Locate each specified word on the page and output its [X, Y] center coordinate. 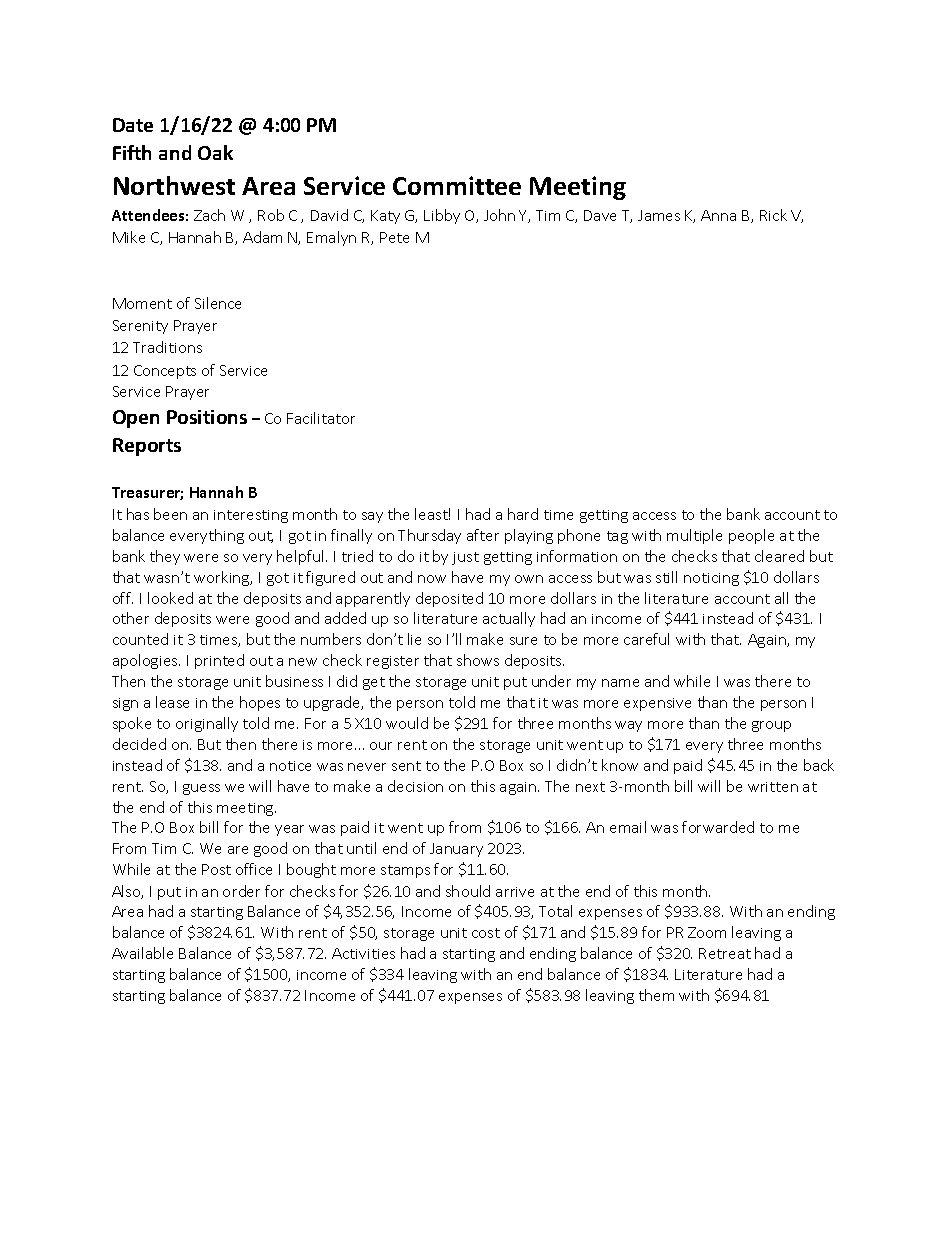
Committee [457, 185]
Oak [215, 152]
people [751, 536]
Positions [207, 417]
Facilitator [321, 418]
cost [486, 933]
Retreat [725, 953]
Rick [773, 215]
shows [478, 660]
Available [142, 953]
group [771, 726]
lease [172, 702]
